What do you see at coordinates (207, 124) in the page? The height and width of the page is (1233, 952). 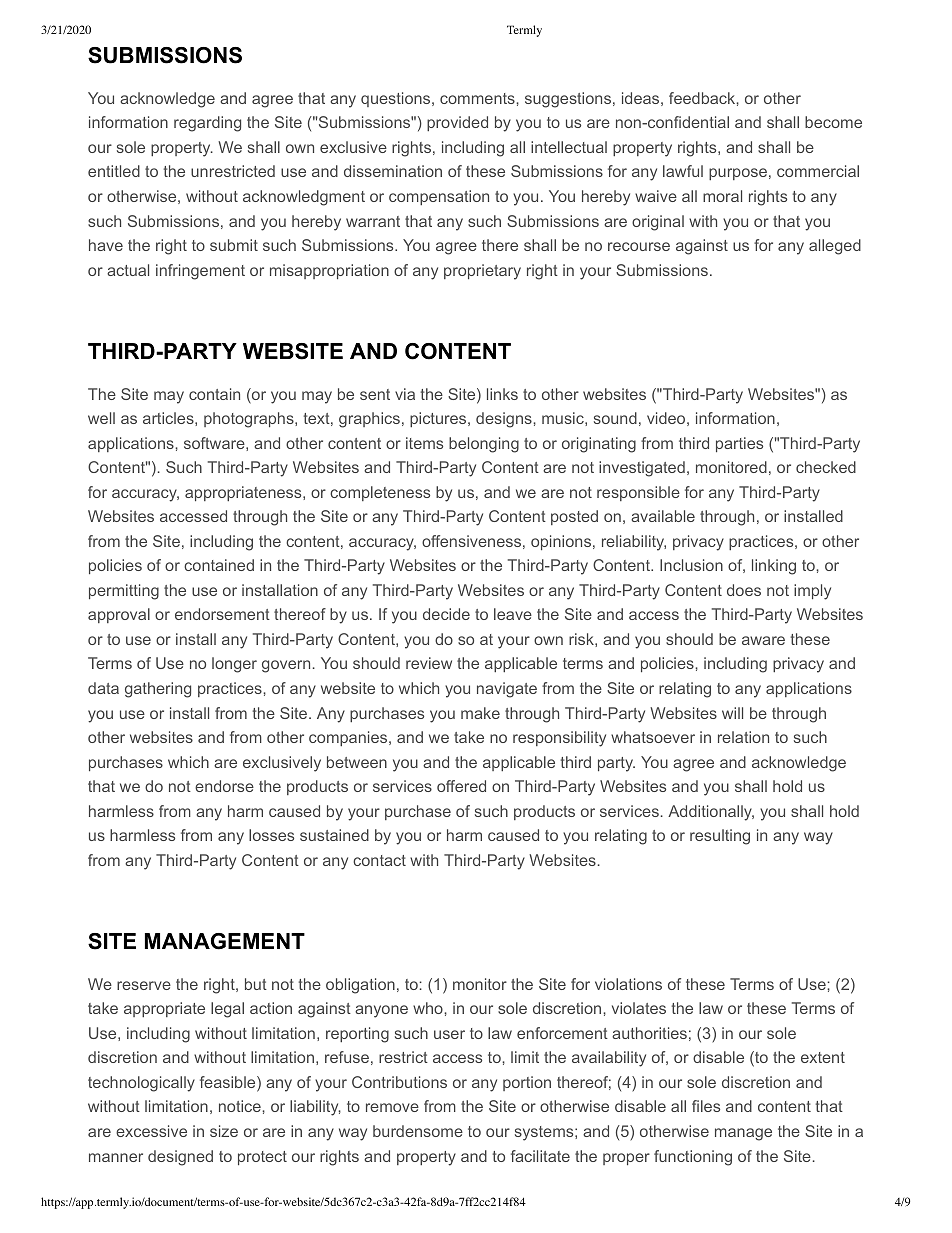 I see `regarding` at bounding box center [207, 124].
